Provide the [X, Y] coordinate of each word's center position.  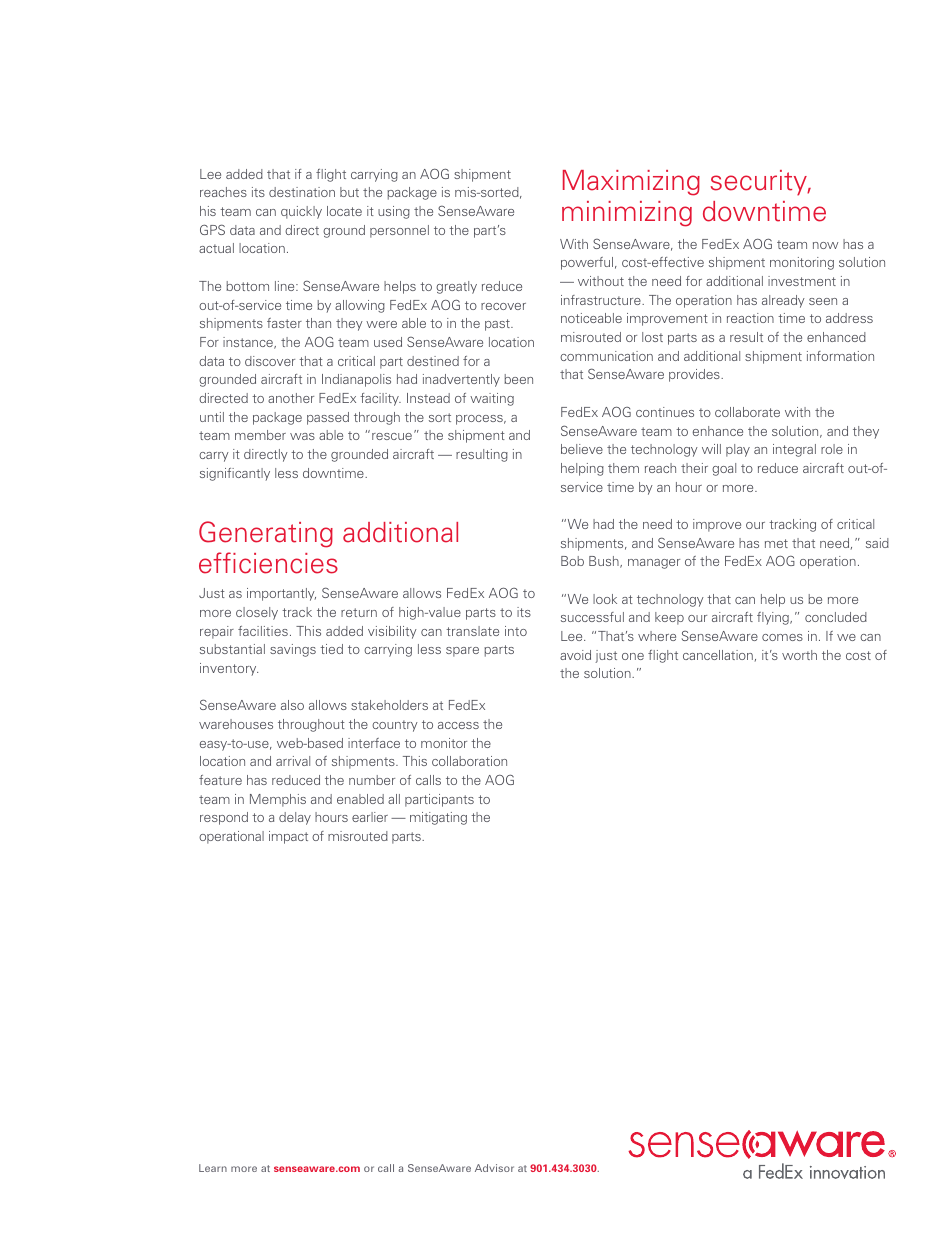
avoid [575, 655]
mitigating [438, 818]
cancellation [718, 655]
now [825, 245]
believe [582, 449]
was [302, 436]
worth [799, 655]
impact [288, 837]
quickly [301, 212]
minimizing [627, 214]
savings [293, 650]
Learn [213, 1168]
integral [794, 450]
